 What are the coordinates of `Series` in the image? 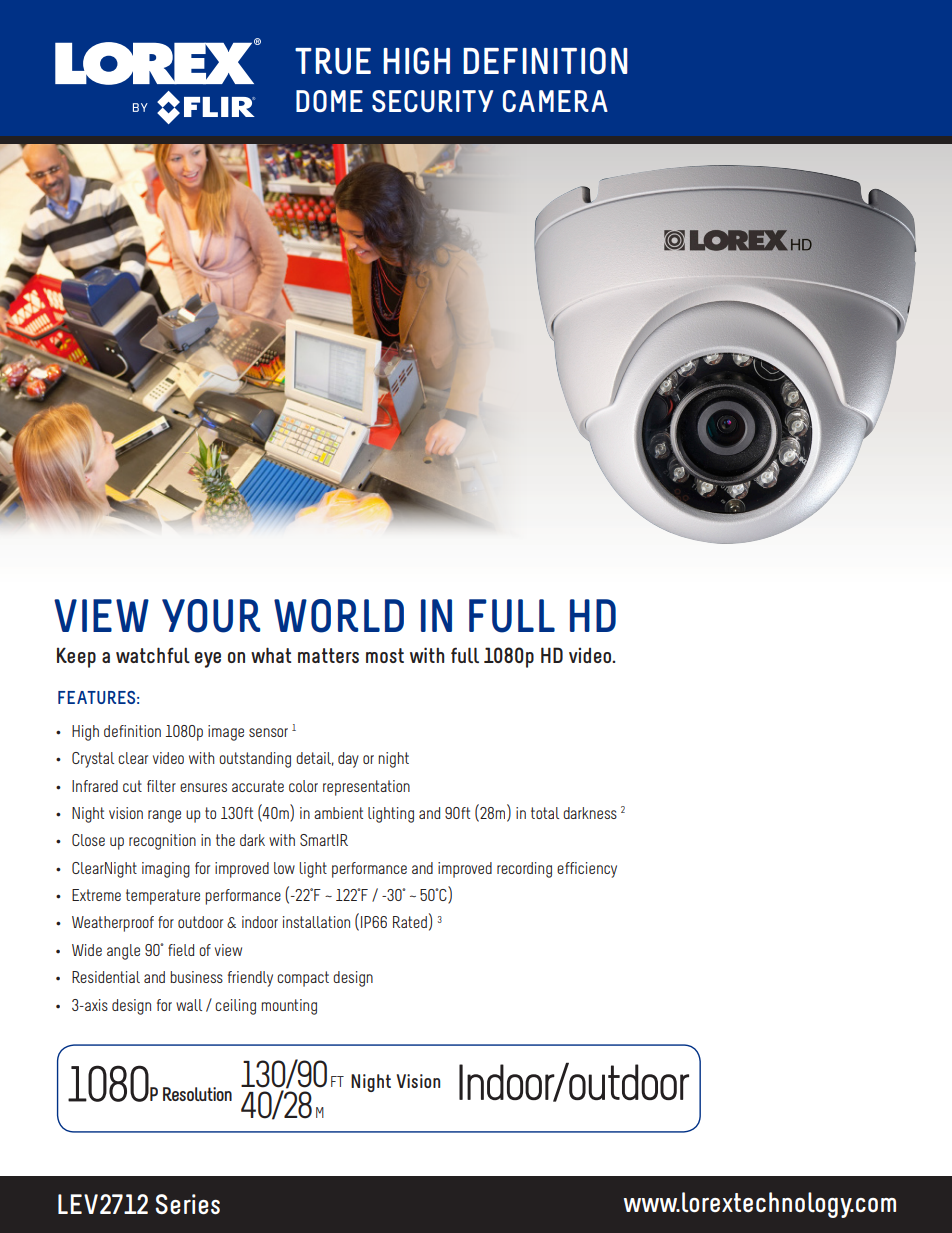 It's located at (188, 1204).
